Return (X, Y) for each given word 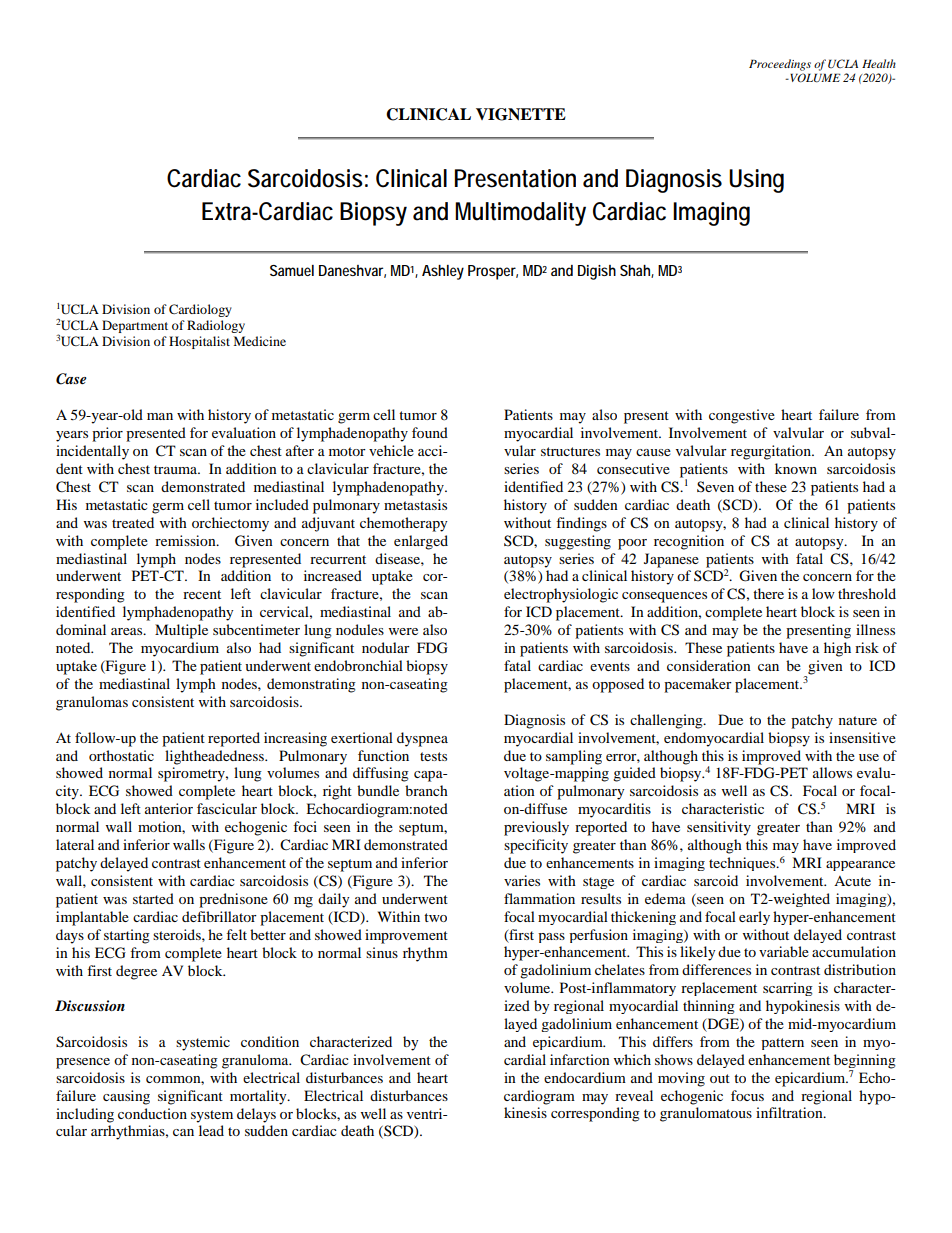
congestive (742, 416)
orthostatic (121, 755)
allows (832, 772)
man (160, 416)
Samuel (292, 270)
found (430, 432)
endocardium (585, 1077)
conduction (152, 1113)
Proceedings (780, 65)
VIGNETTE (521, 114)
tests (433, 756)
